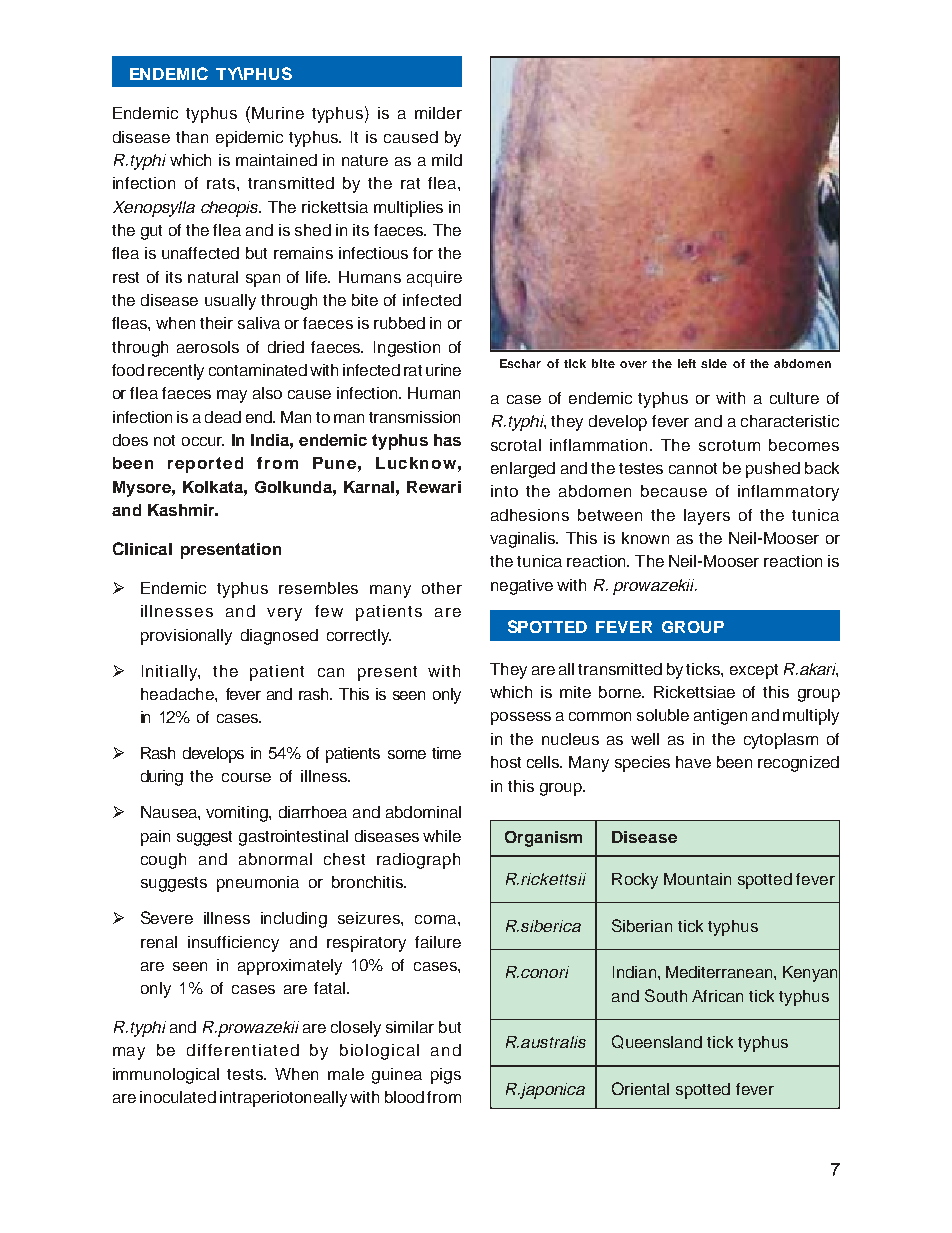  I want to click on tests, so click(246, 1074).
